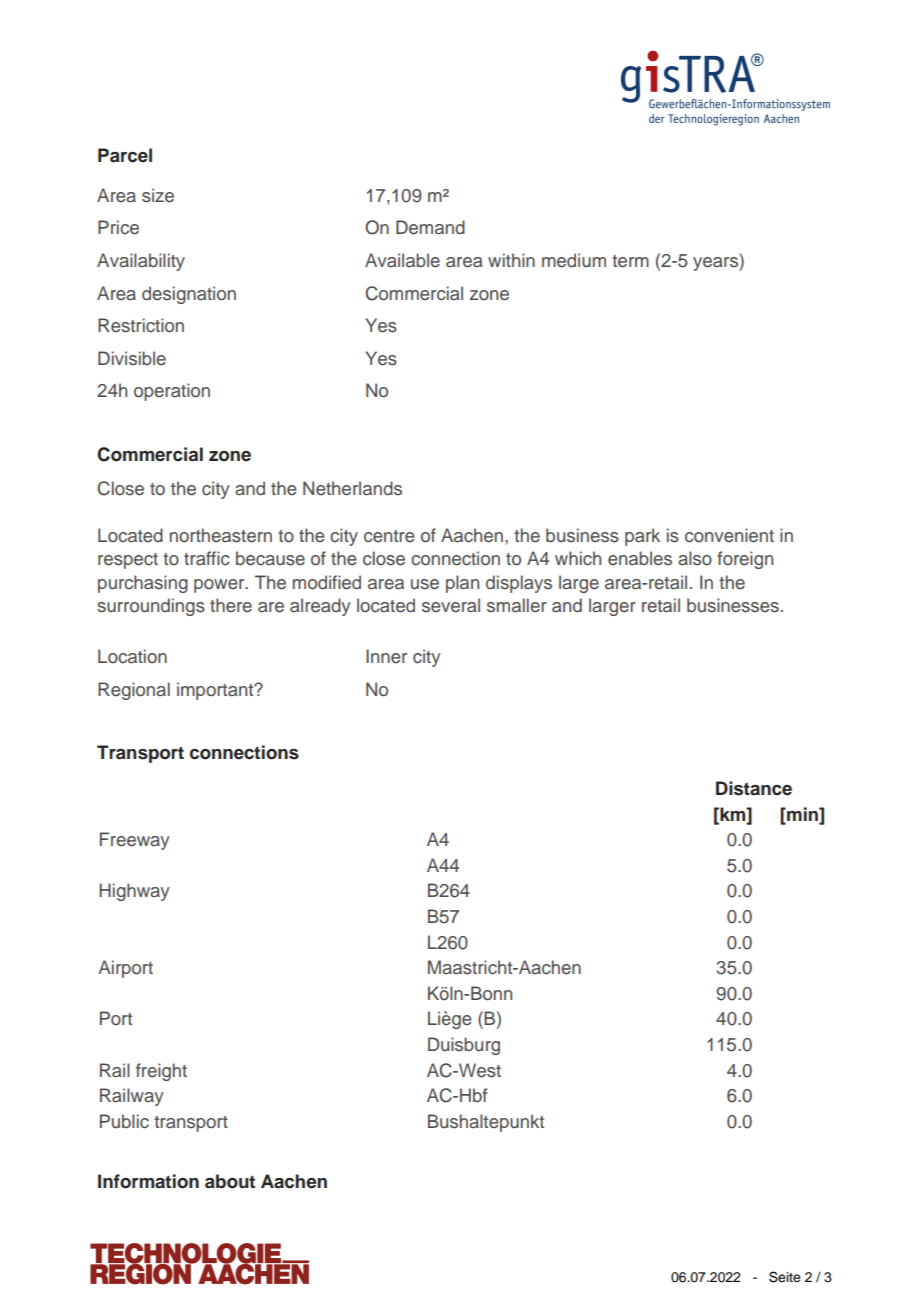  What do you see at coordinates (148, 1181) in the document?
I see `Information` at bounding box center [148, 1181].
